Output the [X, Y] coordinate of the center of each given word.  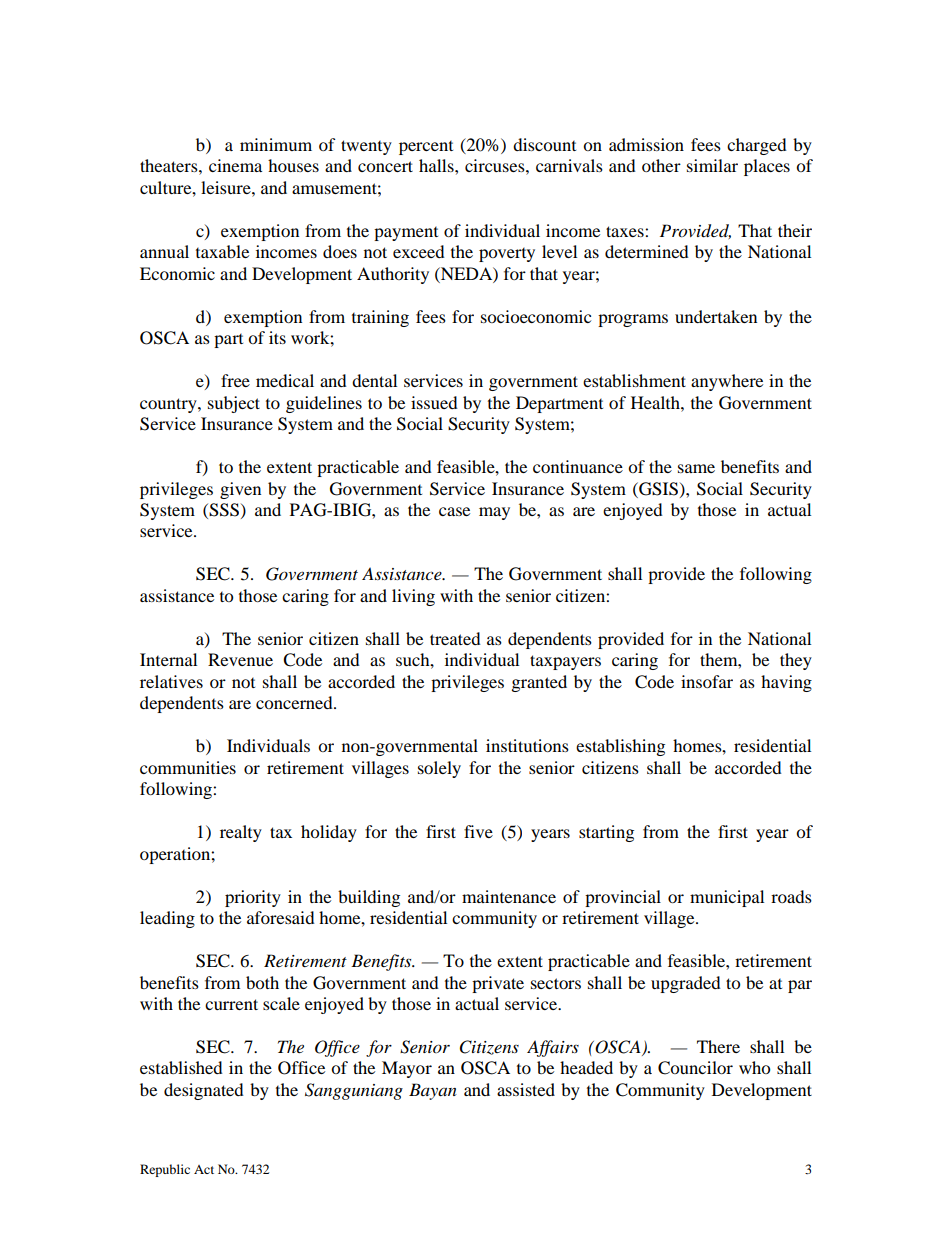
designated [204, 1091]
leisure [227, 187]
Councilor [695, 1068]
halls [437, 165]
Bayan [433, 1091]
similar [712, 165]
